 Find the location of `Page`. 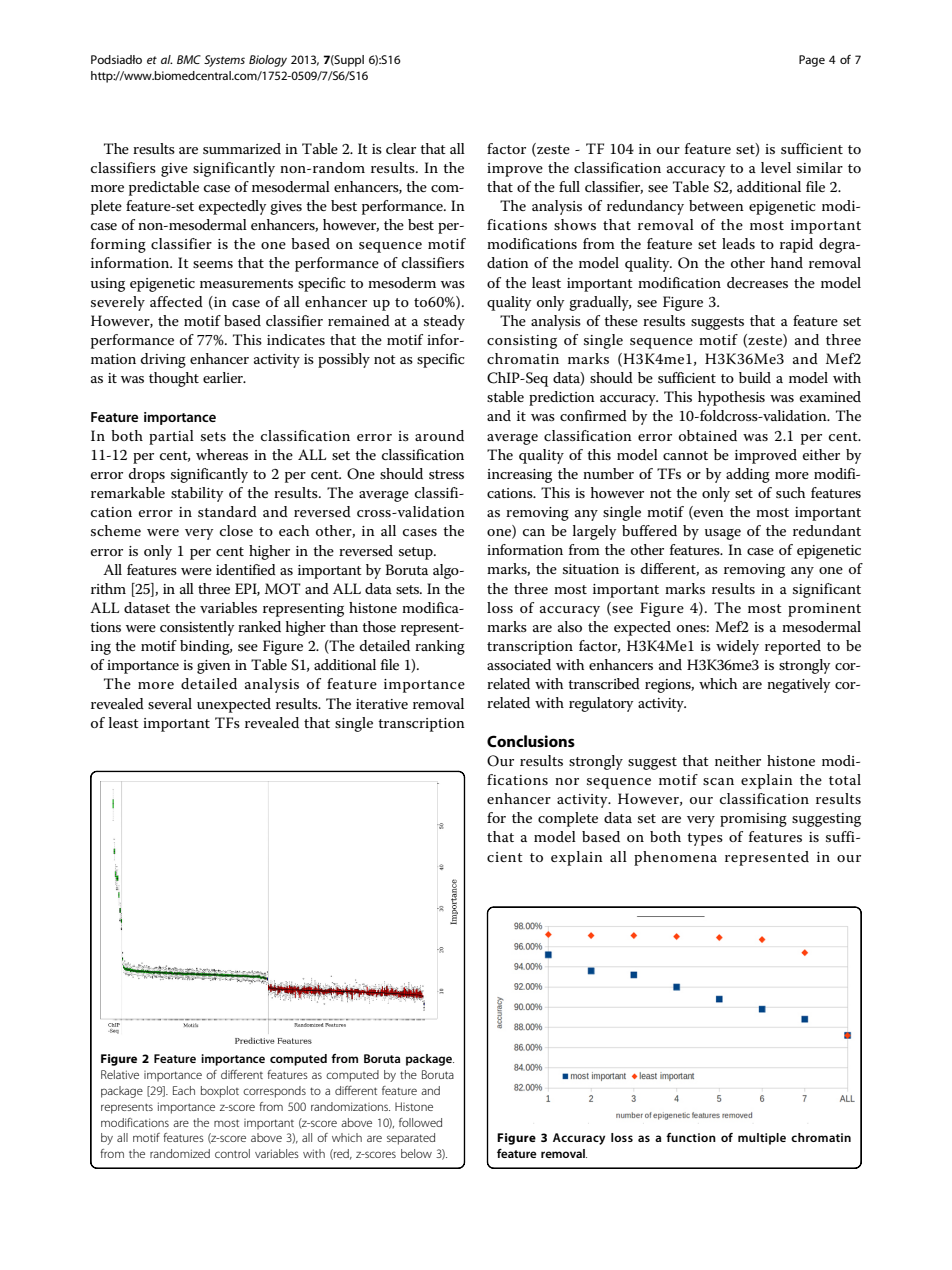

Page is located at coordinates (812, 61).
